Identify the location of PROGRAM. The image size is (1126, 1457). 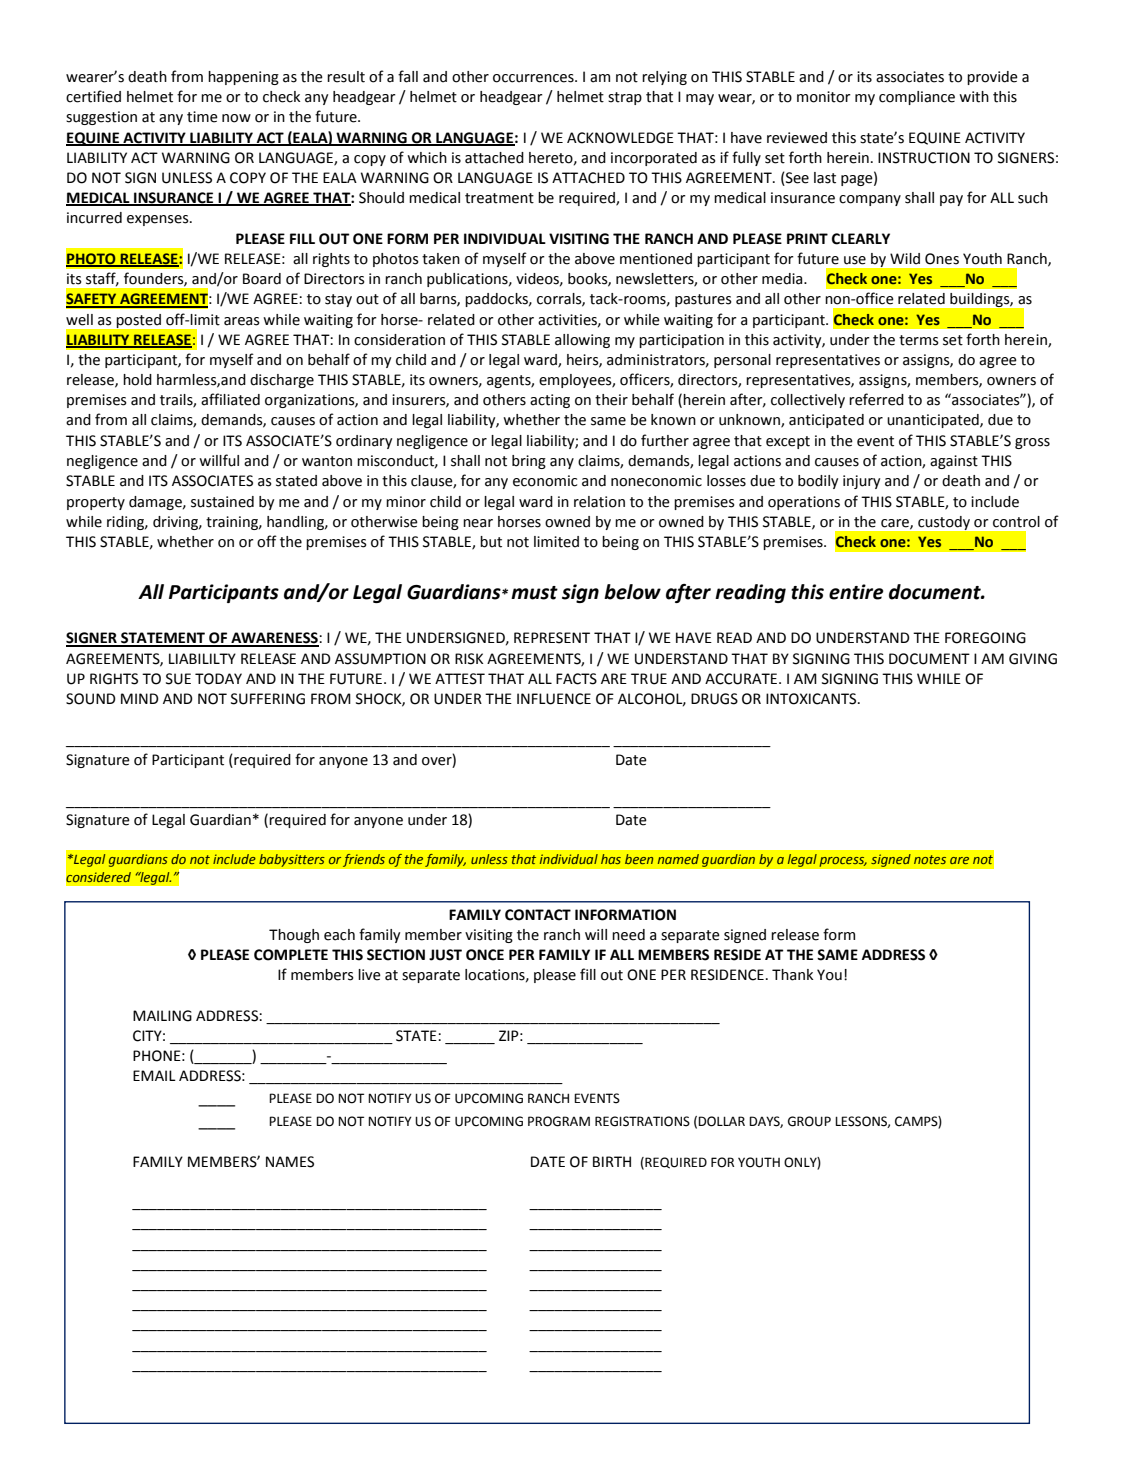
(559, 1121).
